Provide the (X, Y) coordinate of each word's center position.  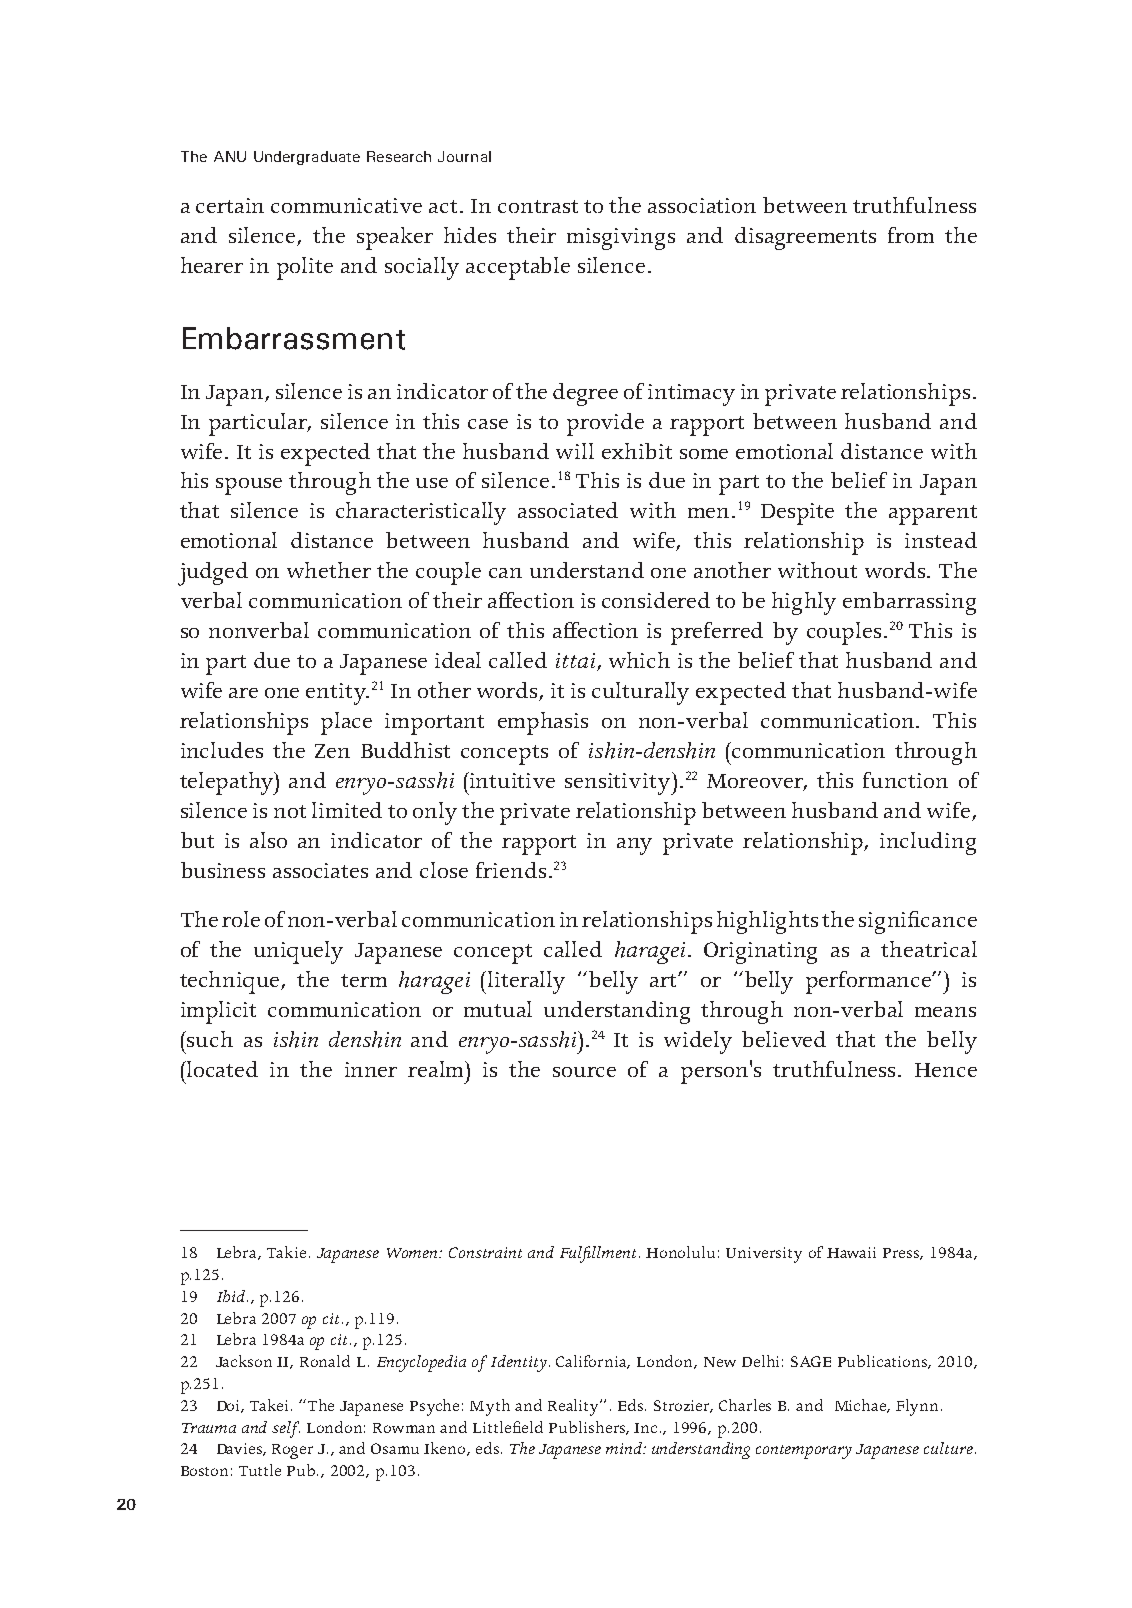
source (584, 1072)
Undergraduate (307, 158)
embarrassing (909, 603)
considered (656, 600)
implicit (218, 1012)
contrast (538, 206)
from (911, 235)
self (286, 1429)
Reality (575, 1407)
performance (870, 982)
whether (329, 570)
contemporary (804, 1452)
